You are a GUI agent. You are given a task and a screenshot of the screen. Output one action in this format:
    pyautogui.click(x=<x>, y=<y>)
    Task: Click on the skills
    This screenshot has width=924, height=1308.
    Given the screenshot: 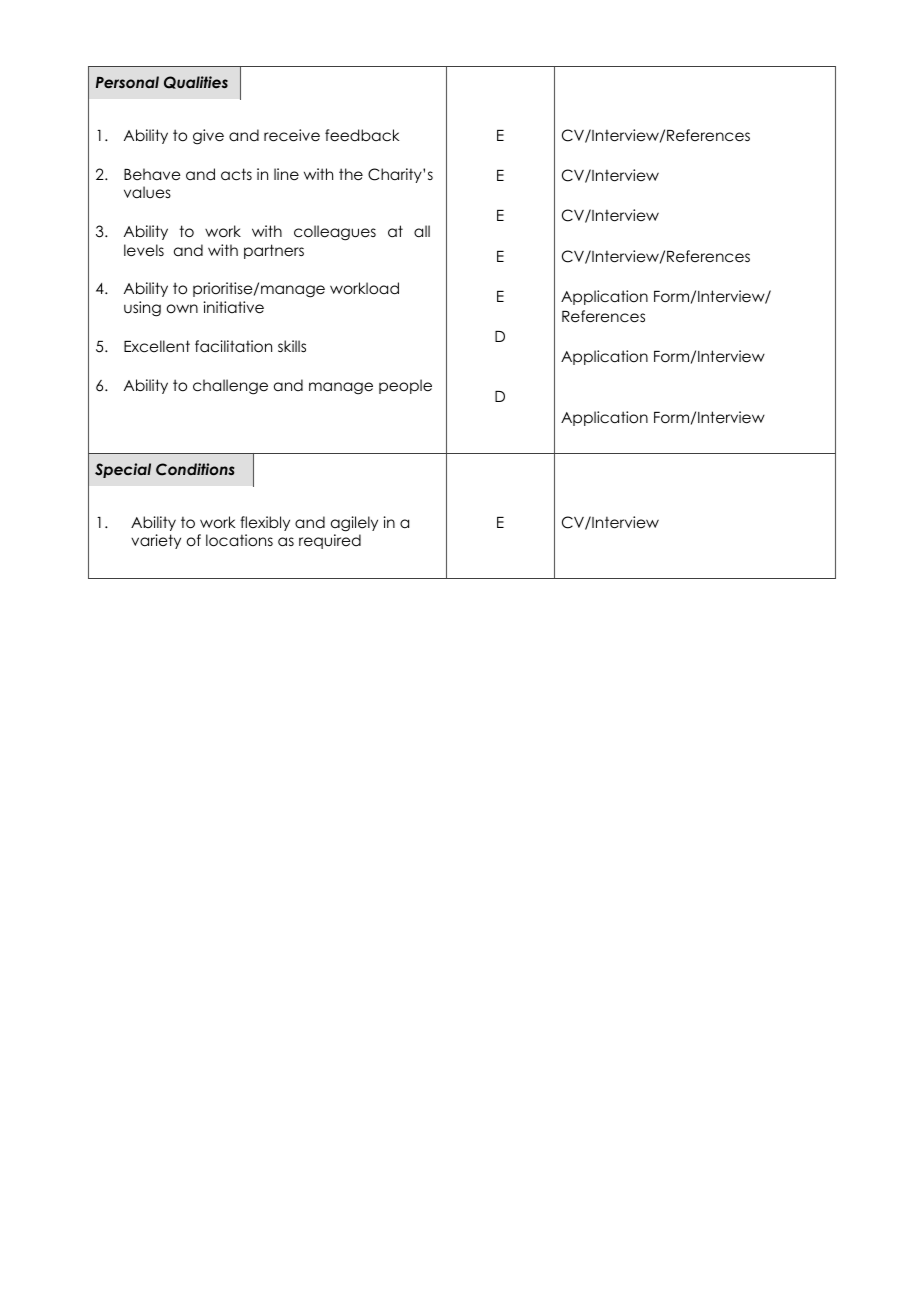 What is the action you would take?
    pyautogui.click(x=292, y=346)
